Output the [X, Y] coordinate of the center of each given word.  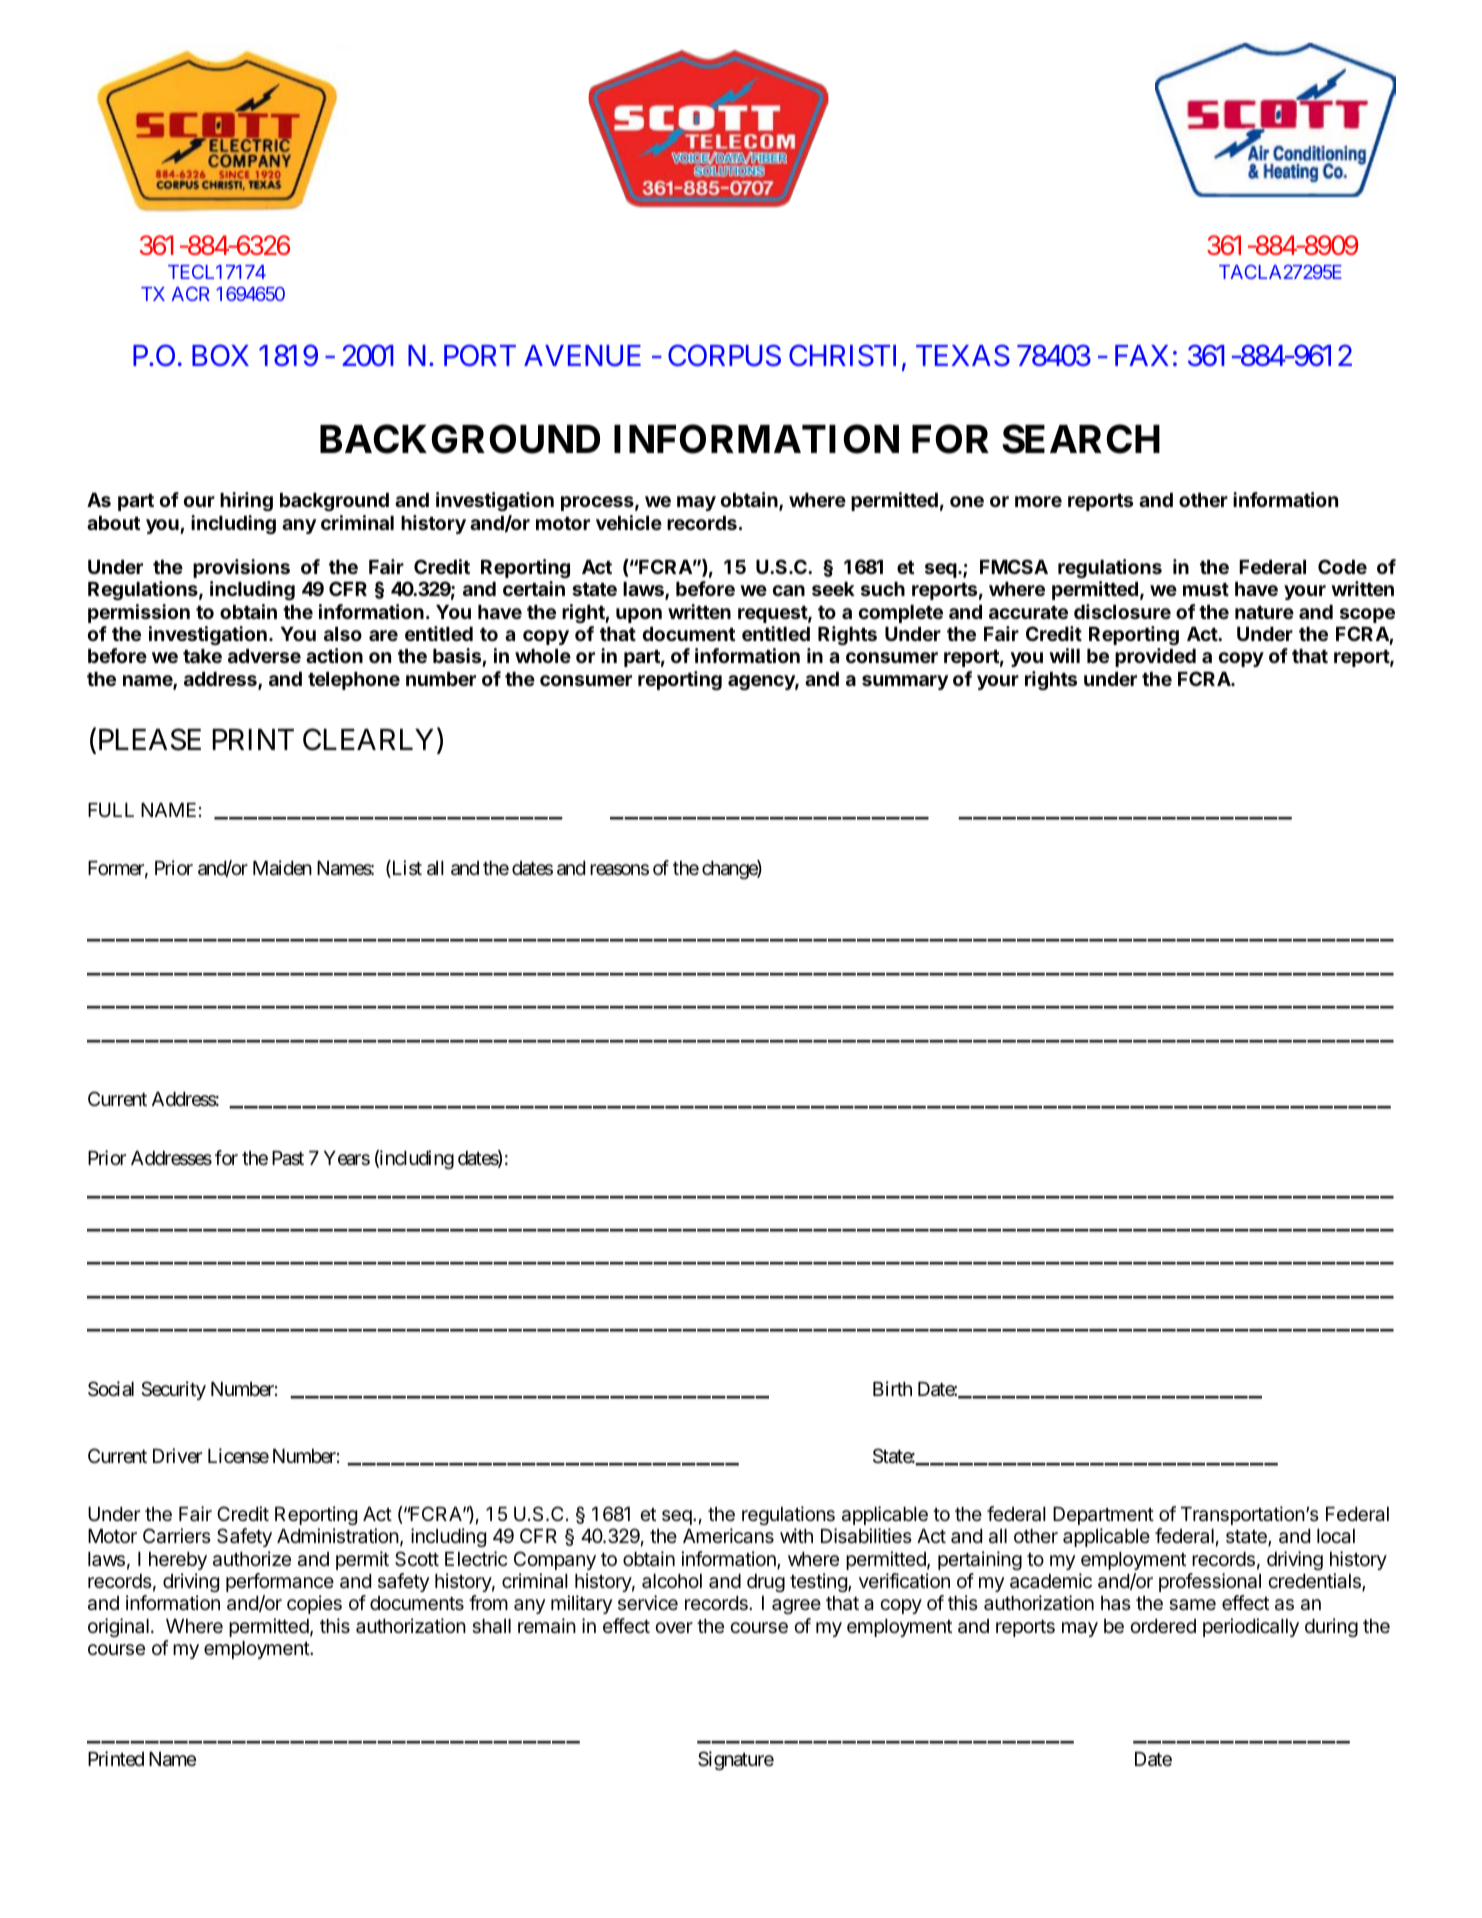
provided [1155, 657]
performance [280, 1582]
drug [766, 1583]
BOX [220, 355]
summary [905, 682]
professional [1210, 1582]
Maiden [282, 868]
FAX [1142, 355]
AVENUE [582, 356]
